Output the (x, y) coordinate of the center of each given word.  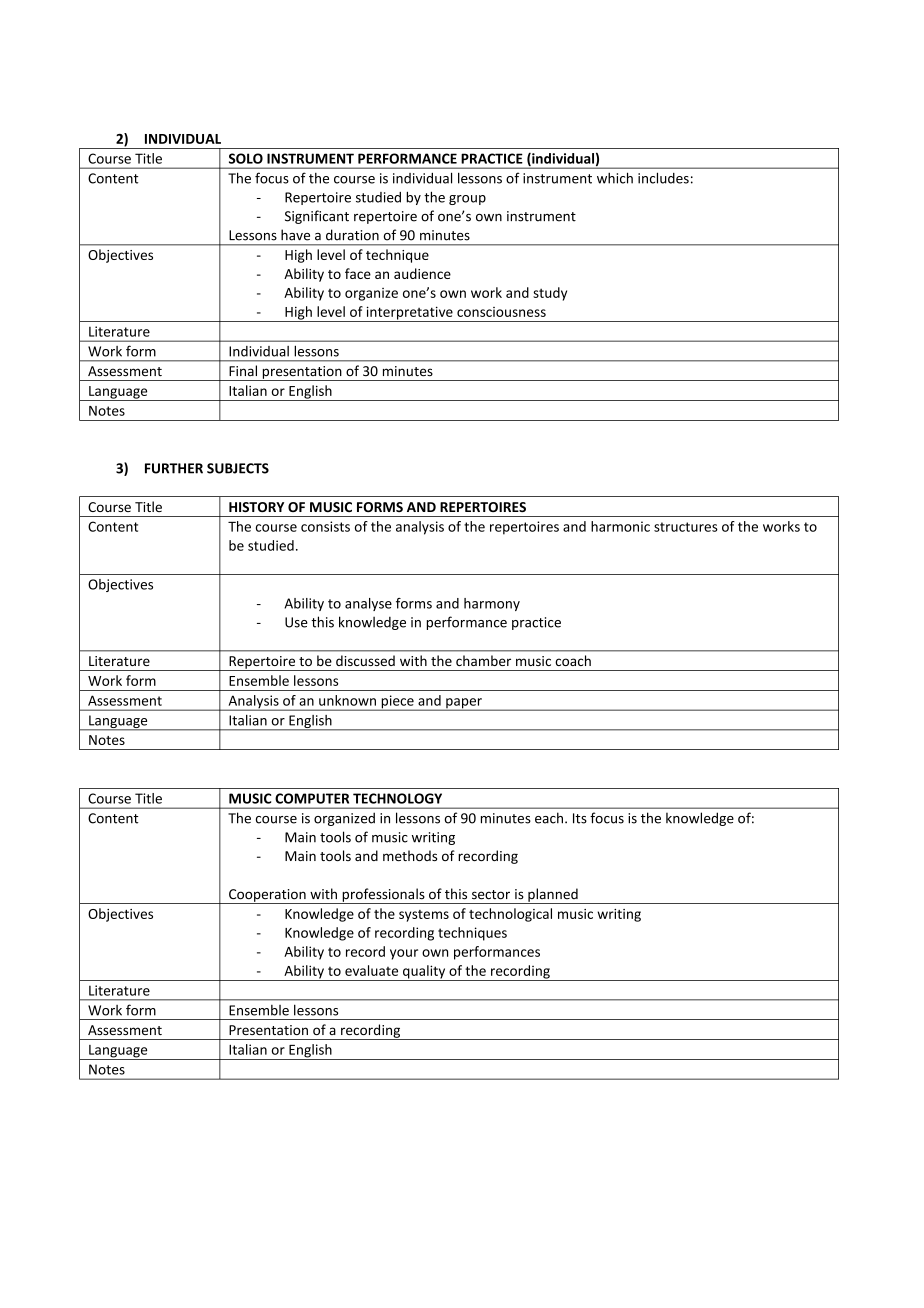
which (615, 178)
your (404, 954)
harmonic (620, 526)
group (467, 200)
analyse (368, 604)
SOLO (246, 158)
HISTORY (256, 507)
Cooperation (267, 896)
